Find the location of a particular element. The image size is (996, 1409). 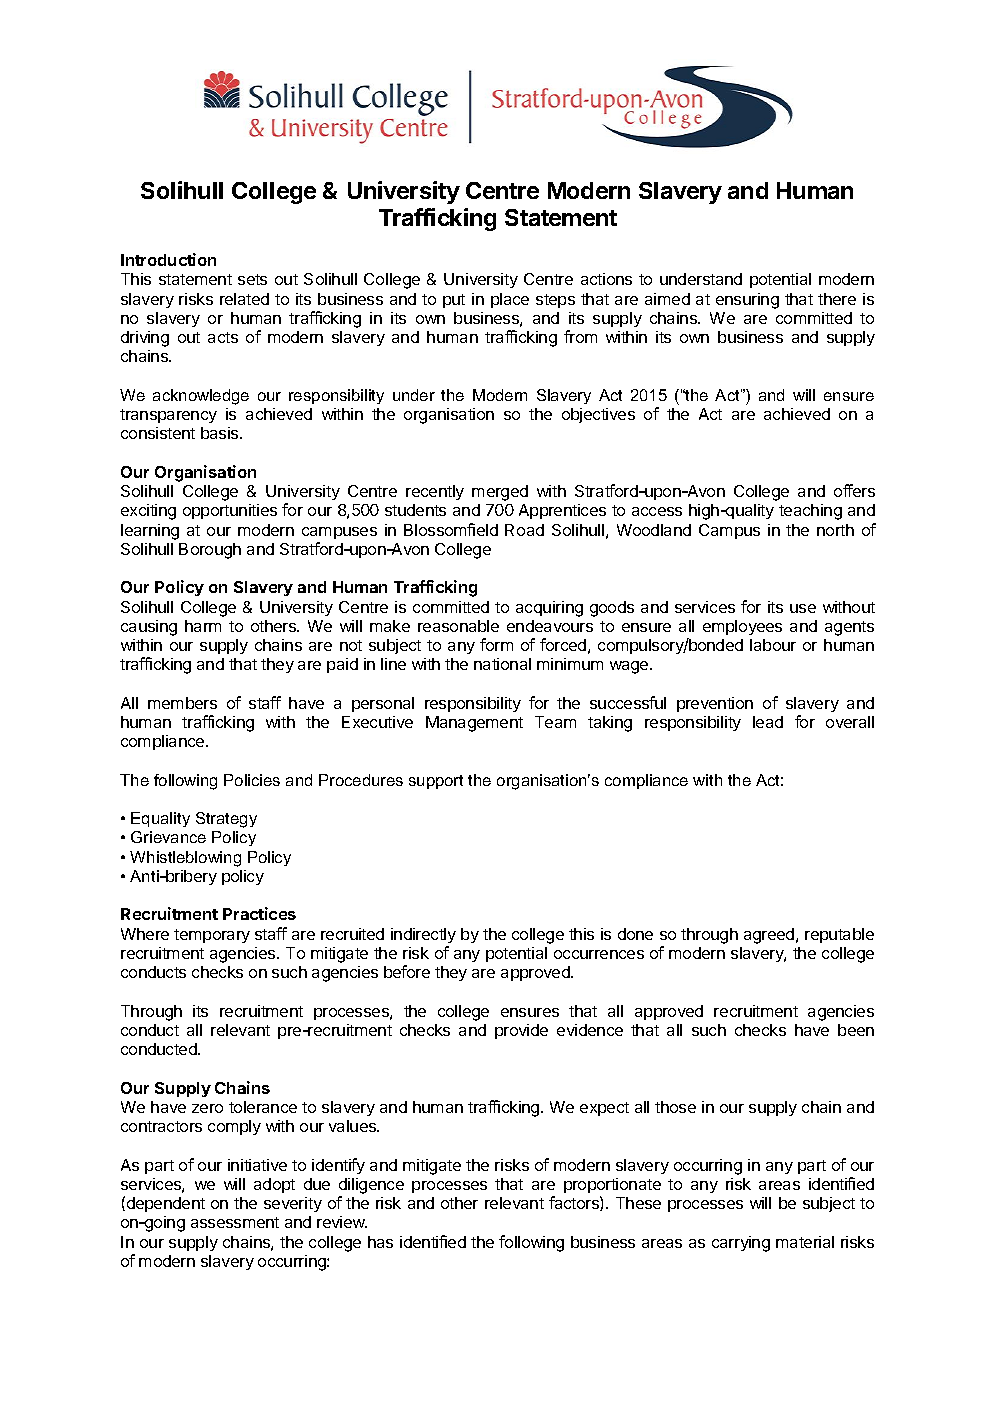

related is located at coordinates (244, 299).
